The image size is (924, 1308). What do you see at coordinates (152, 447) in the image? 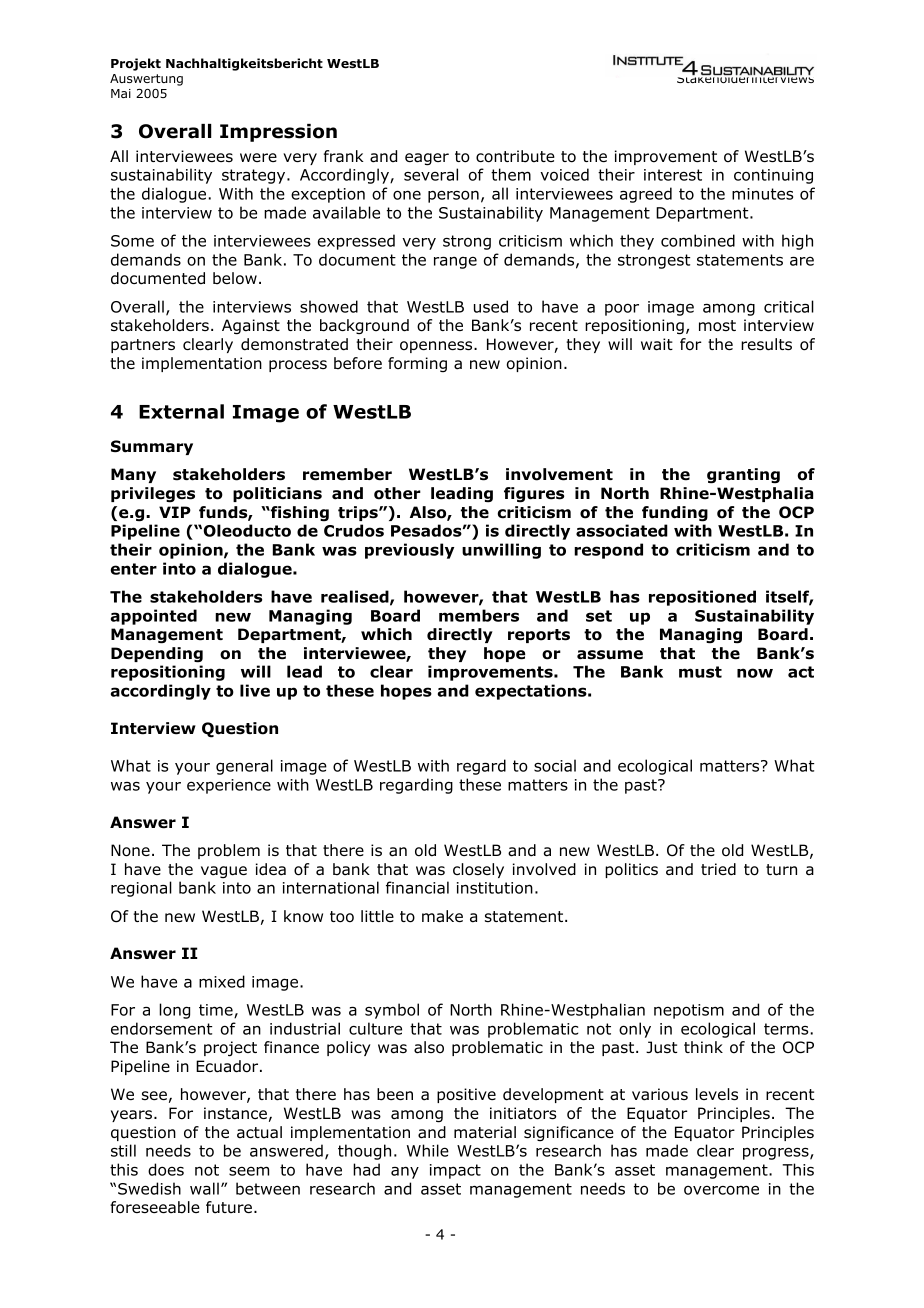
I see `Summary` at bounding box center [152, 447].
